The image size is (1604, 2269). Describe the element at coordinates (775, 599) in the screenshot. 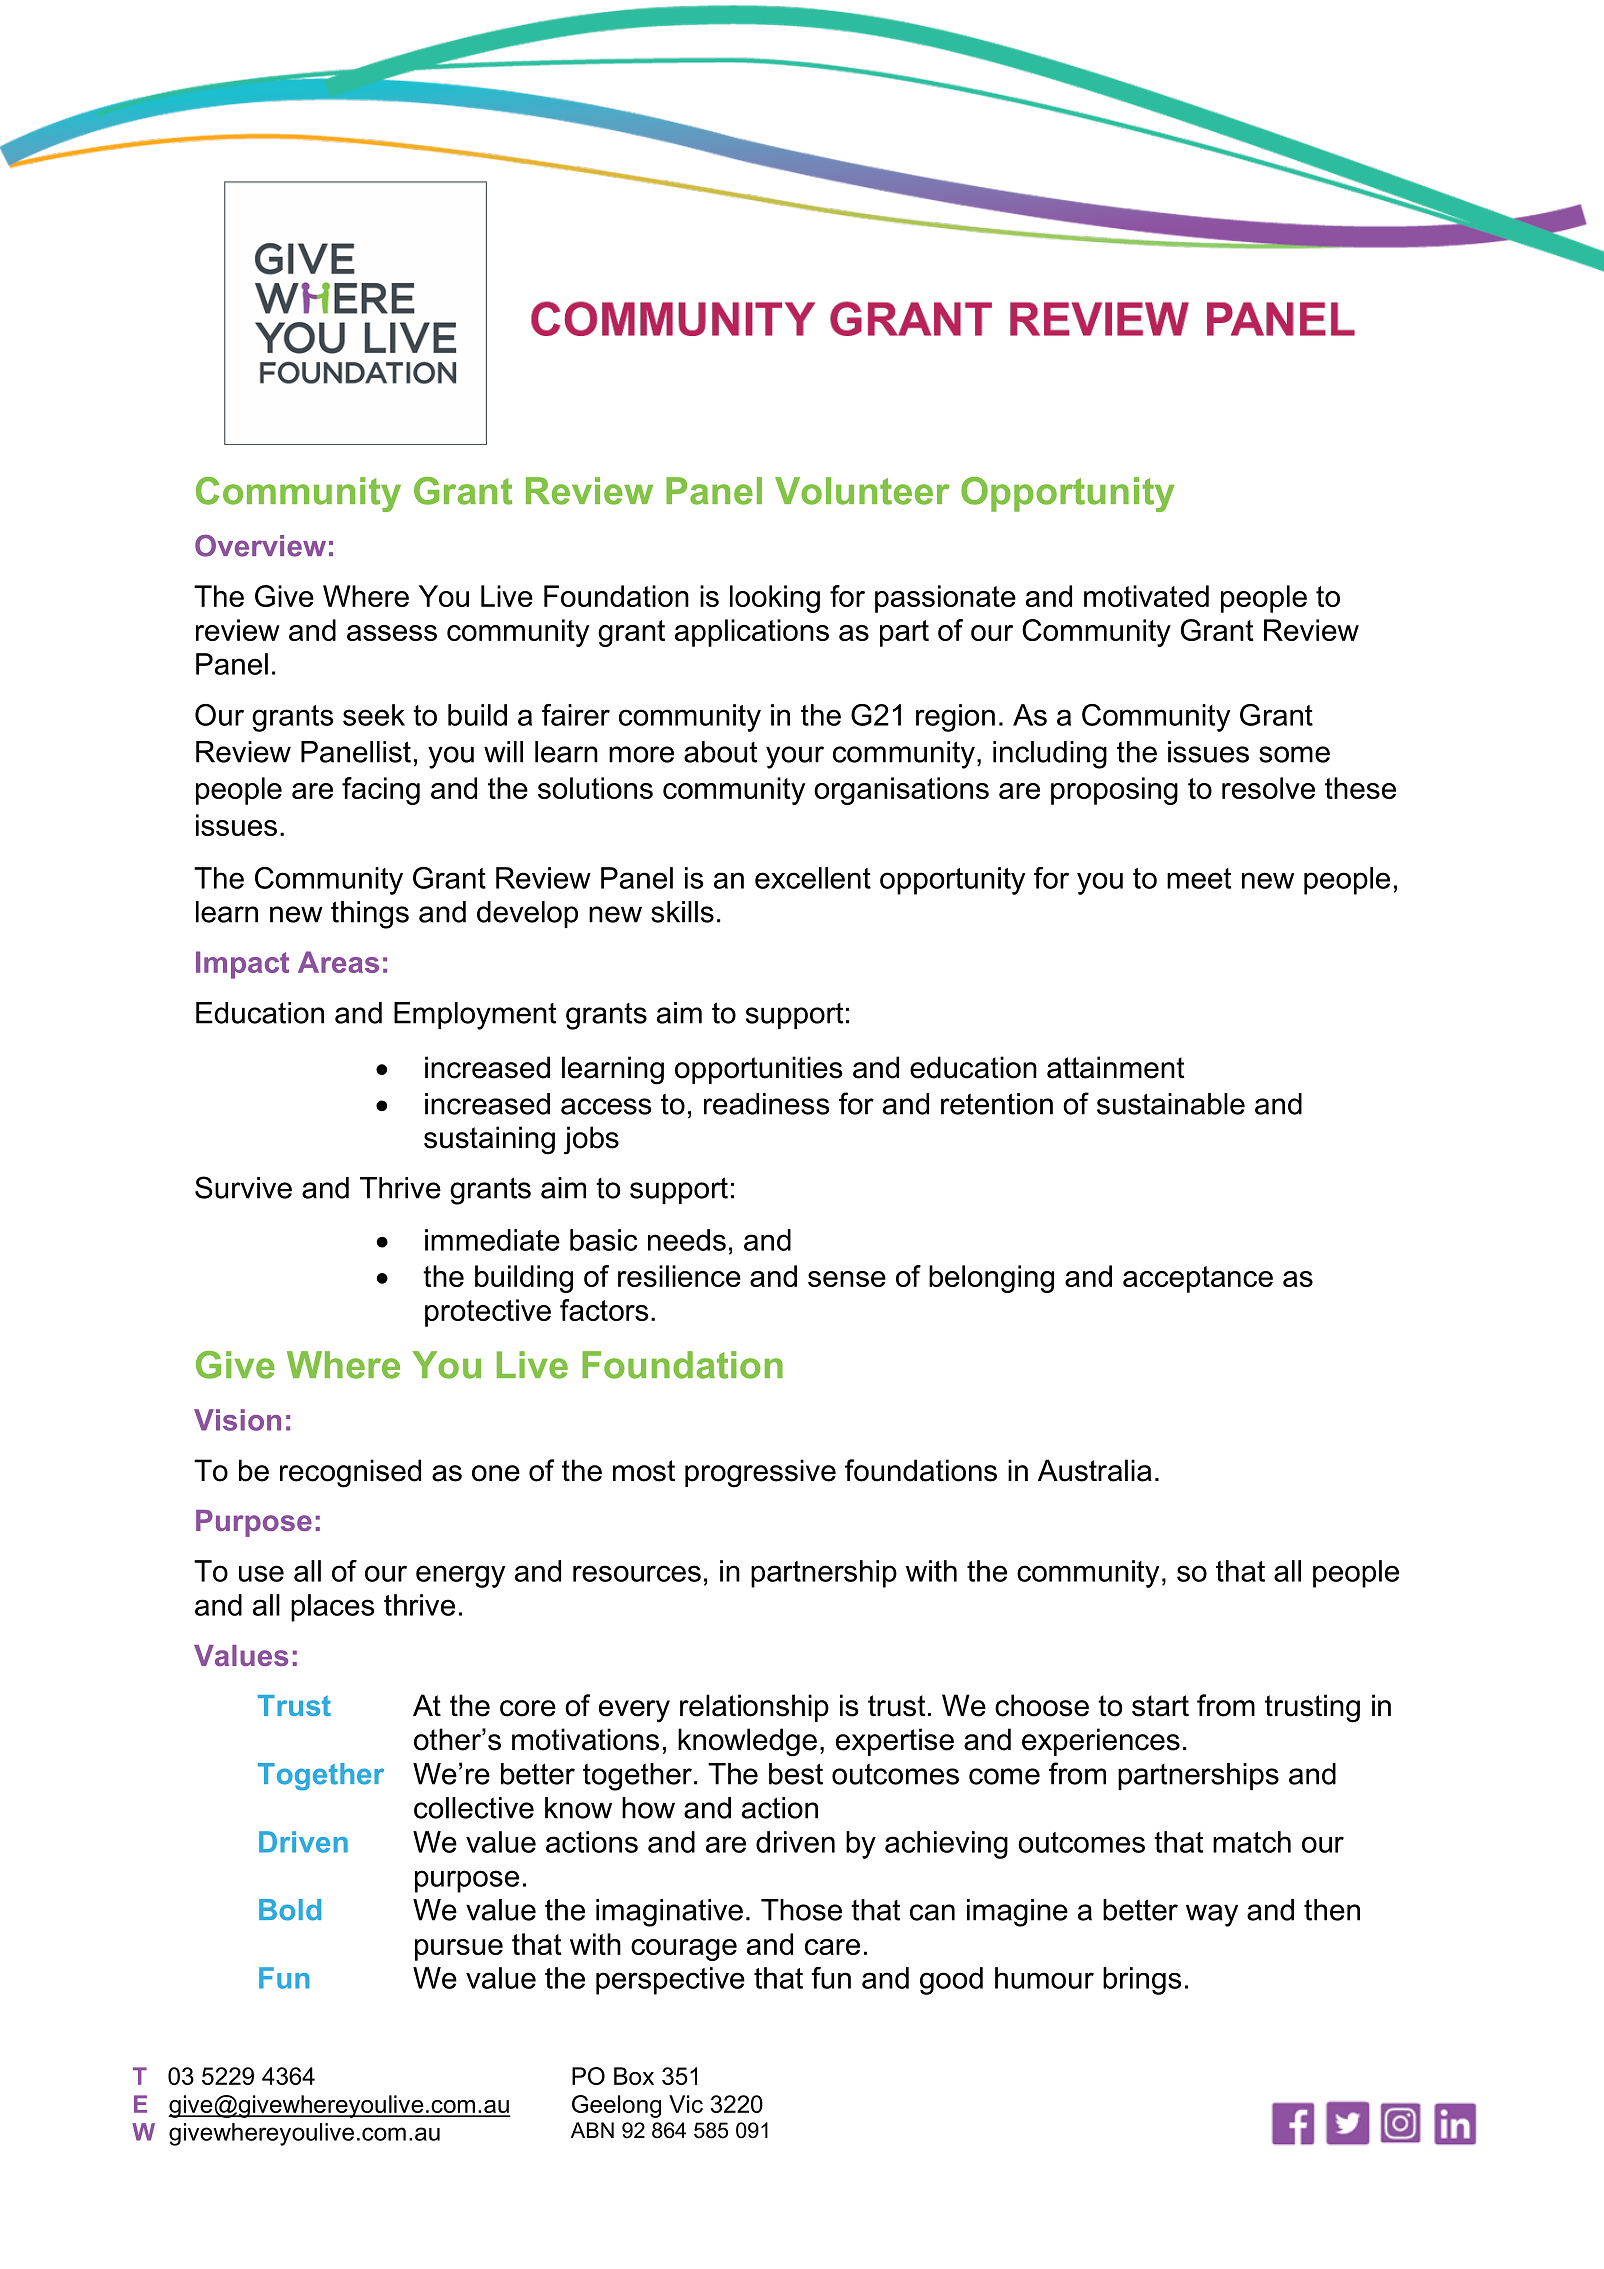

I see `looking` at that location.
